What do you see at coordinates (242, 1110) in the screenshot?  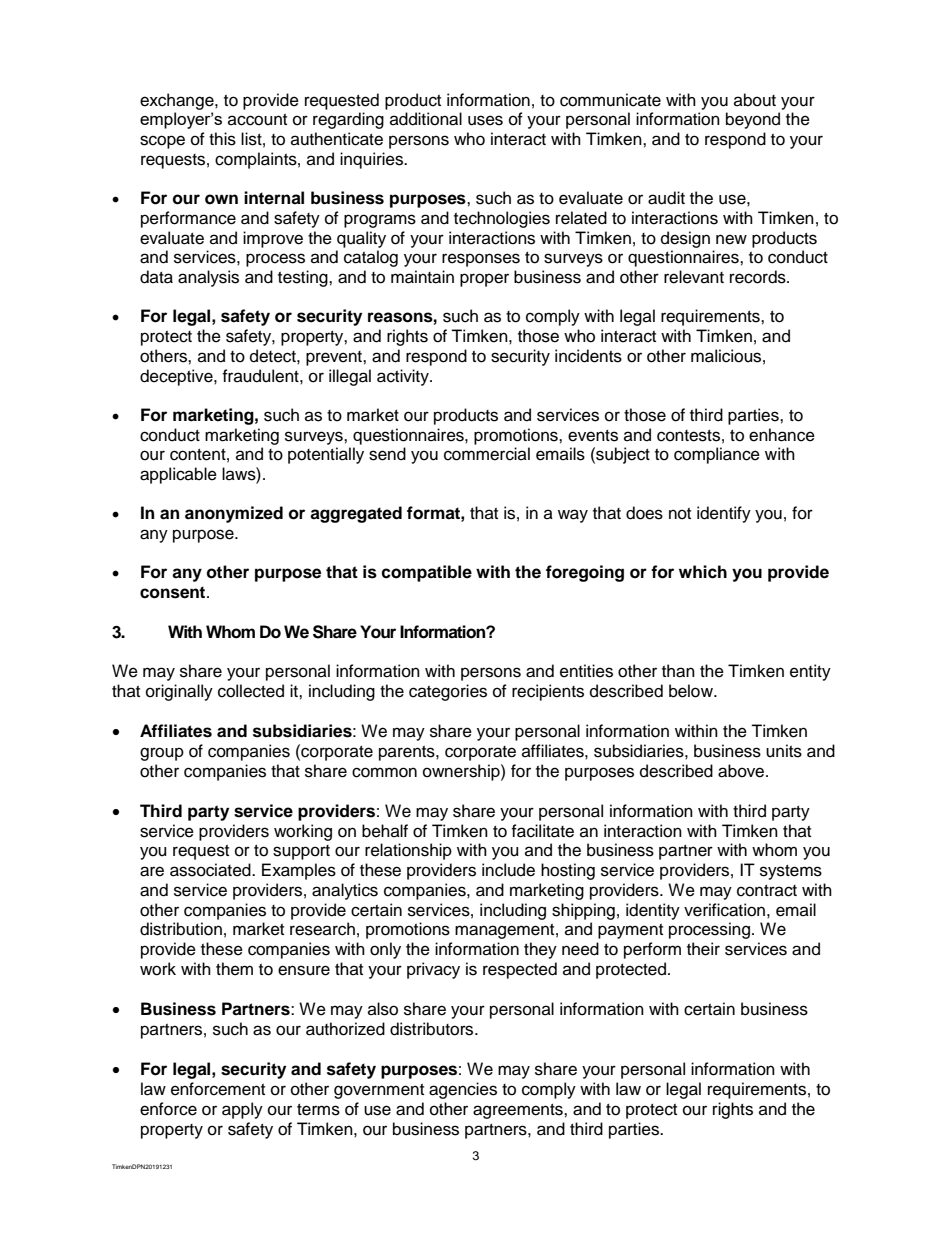 I see `apply` at bounding box center [242, 1110].
